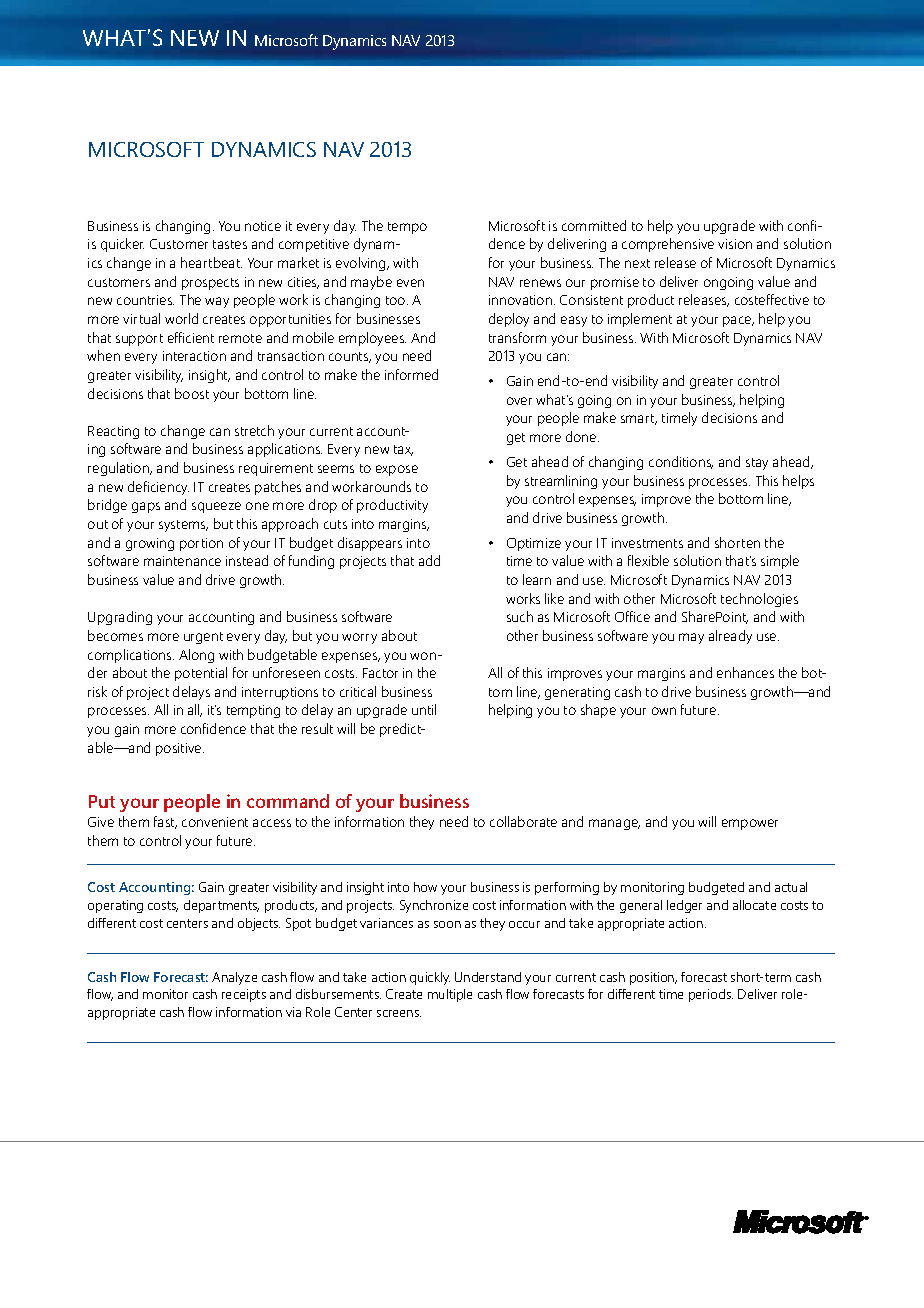 This image has height=1308, width=924. I want to click on already, so click(730, 637).
